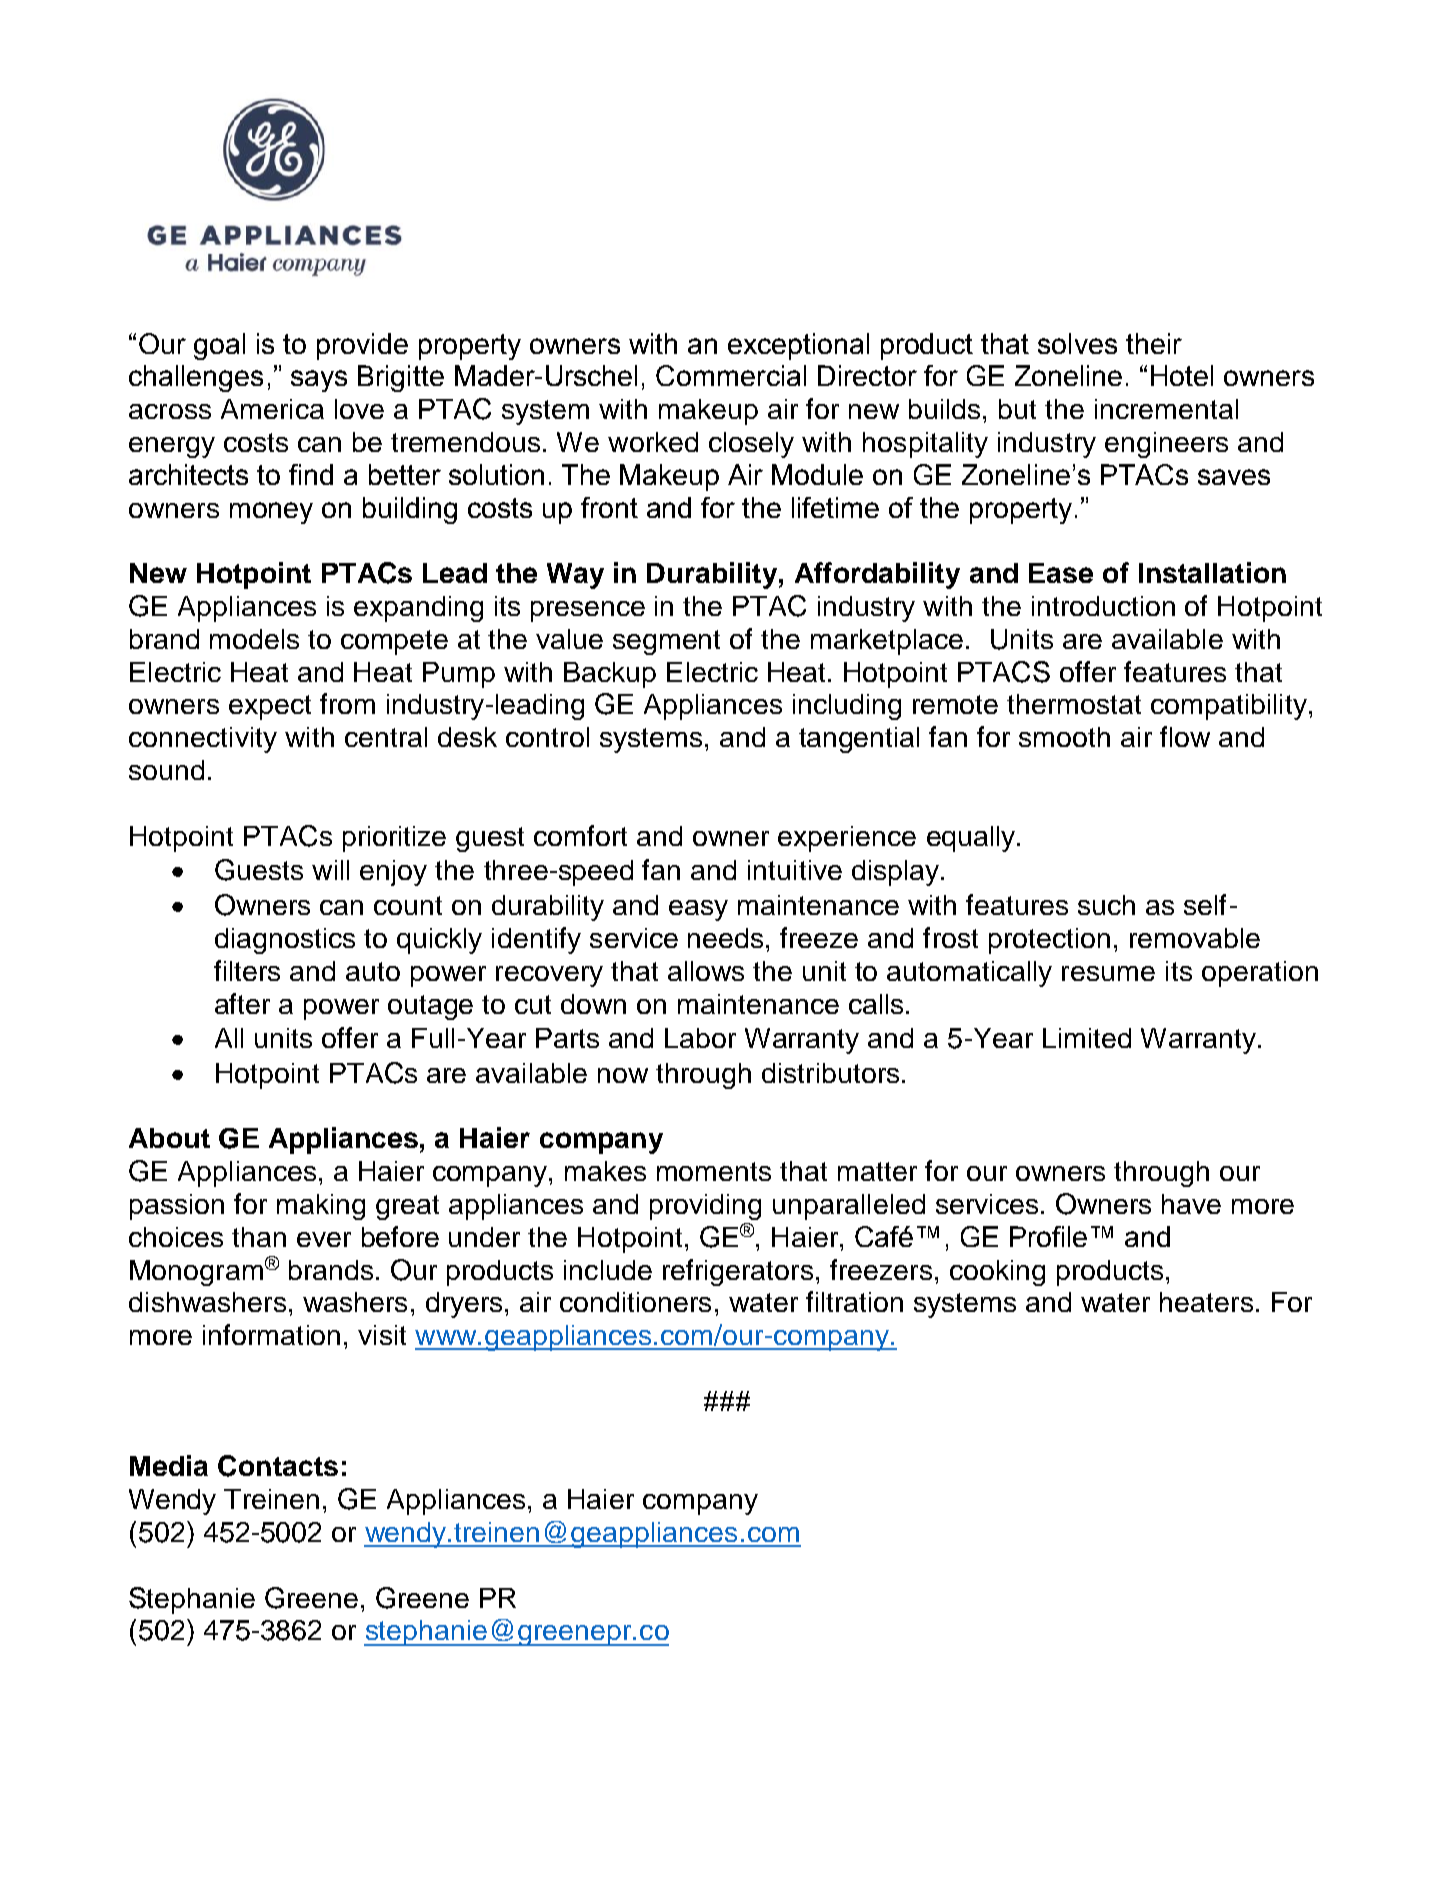  Describe the element at coordinates (666, 642) in the screenshot. I see `segment` at that location.
